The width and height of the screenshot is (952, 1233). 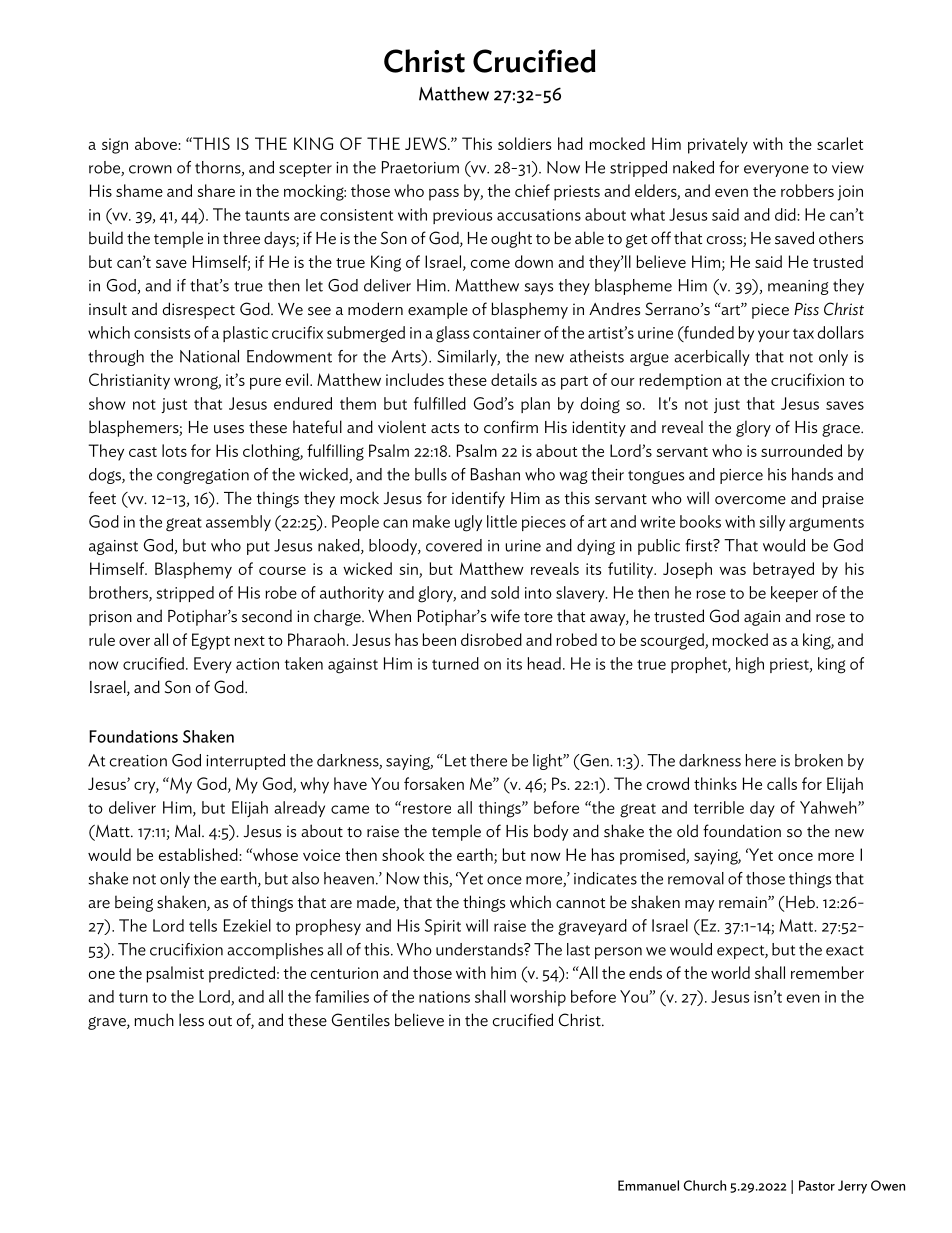 I want to click on chief, so click(x=532, y=190).
